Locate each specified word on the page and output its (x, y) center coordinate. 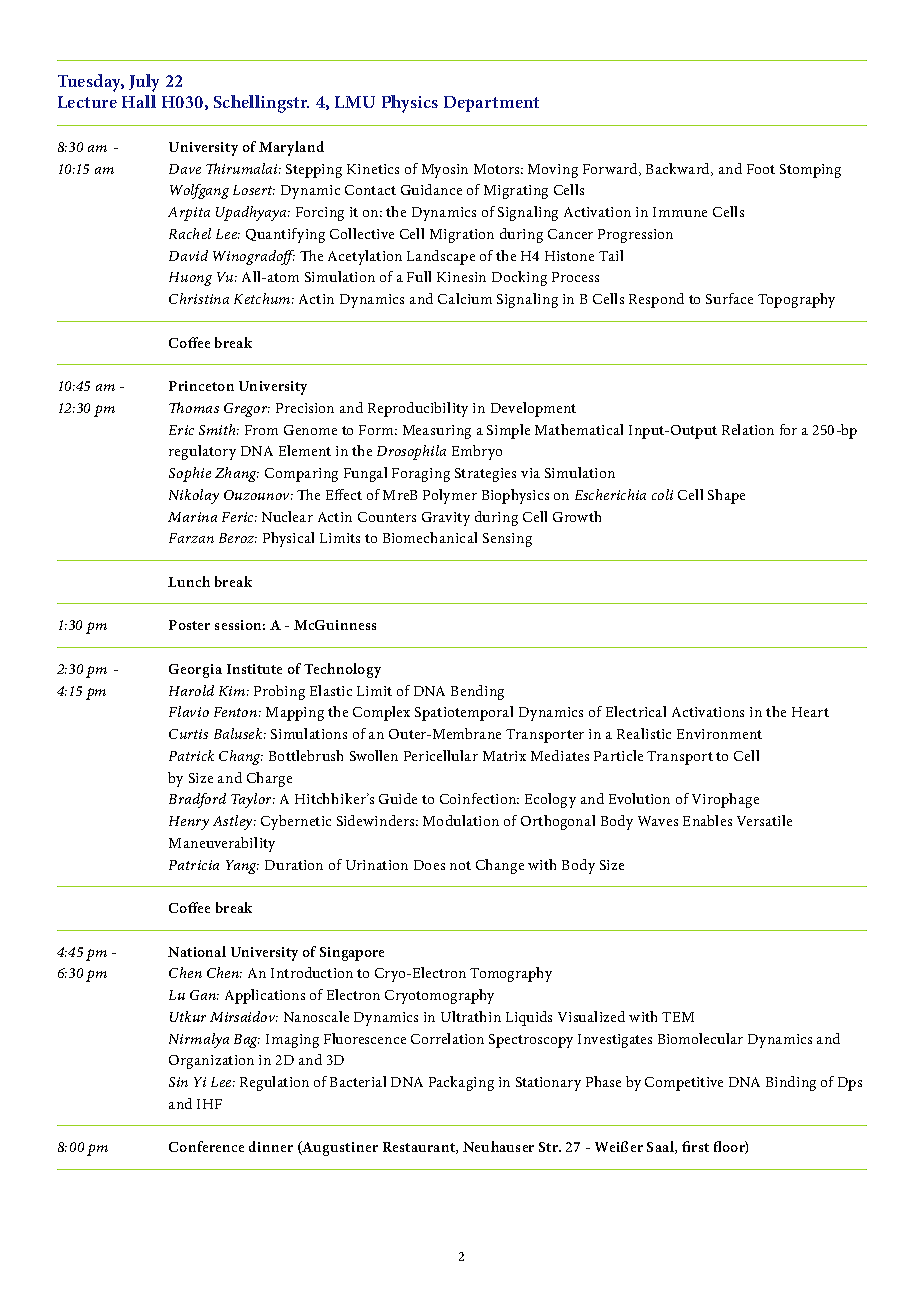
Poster (189, 625)
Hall (139, 101)
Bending (477, 692)
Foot (761, 169)
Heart (810, 712)
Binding (791, 1083)
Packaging (461, 1083)
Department (491, 104)
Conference (206, 1146)
